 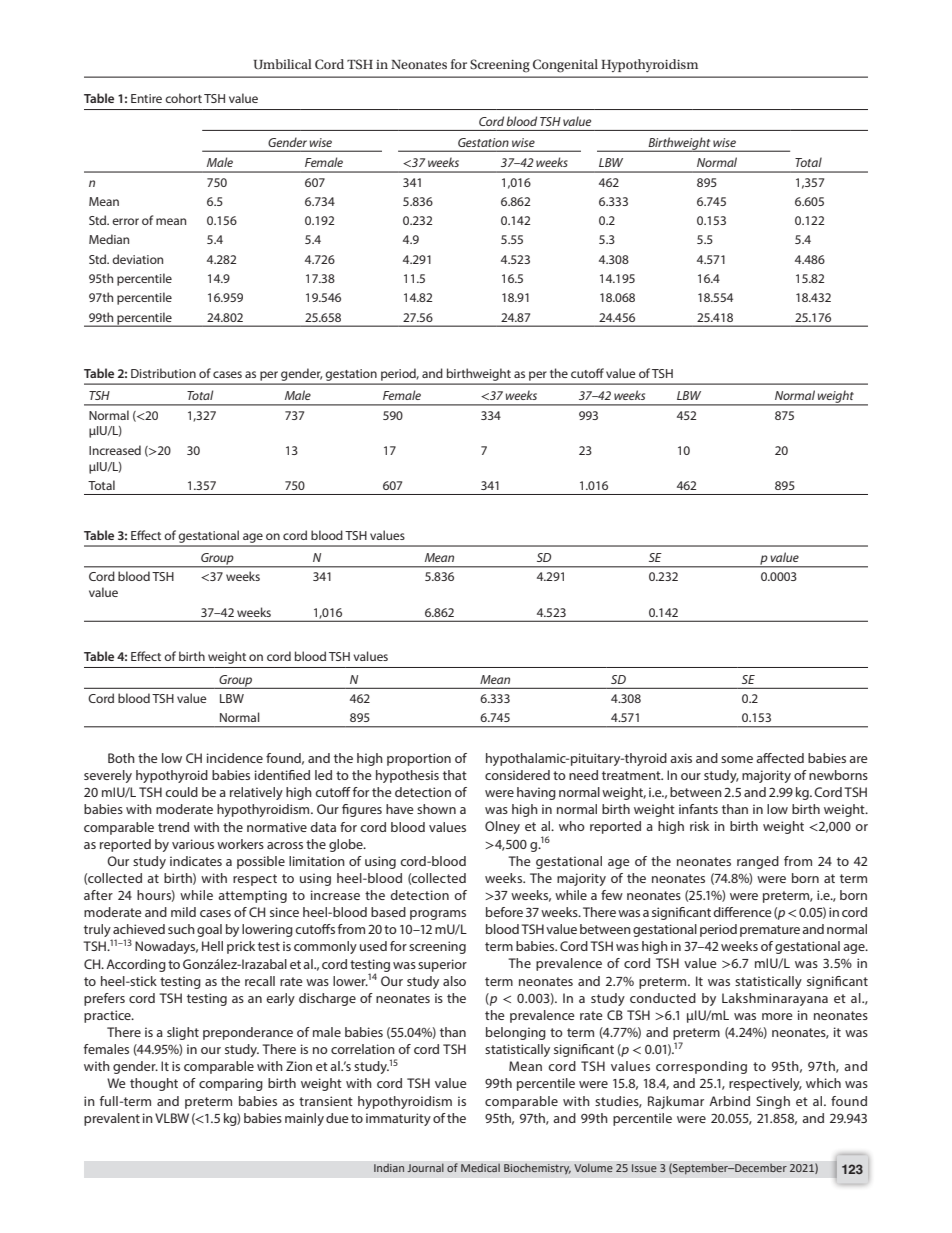 I want to click on Congenital, so click(x=565, y=66).
